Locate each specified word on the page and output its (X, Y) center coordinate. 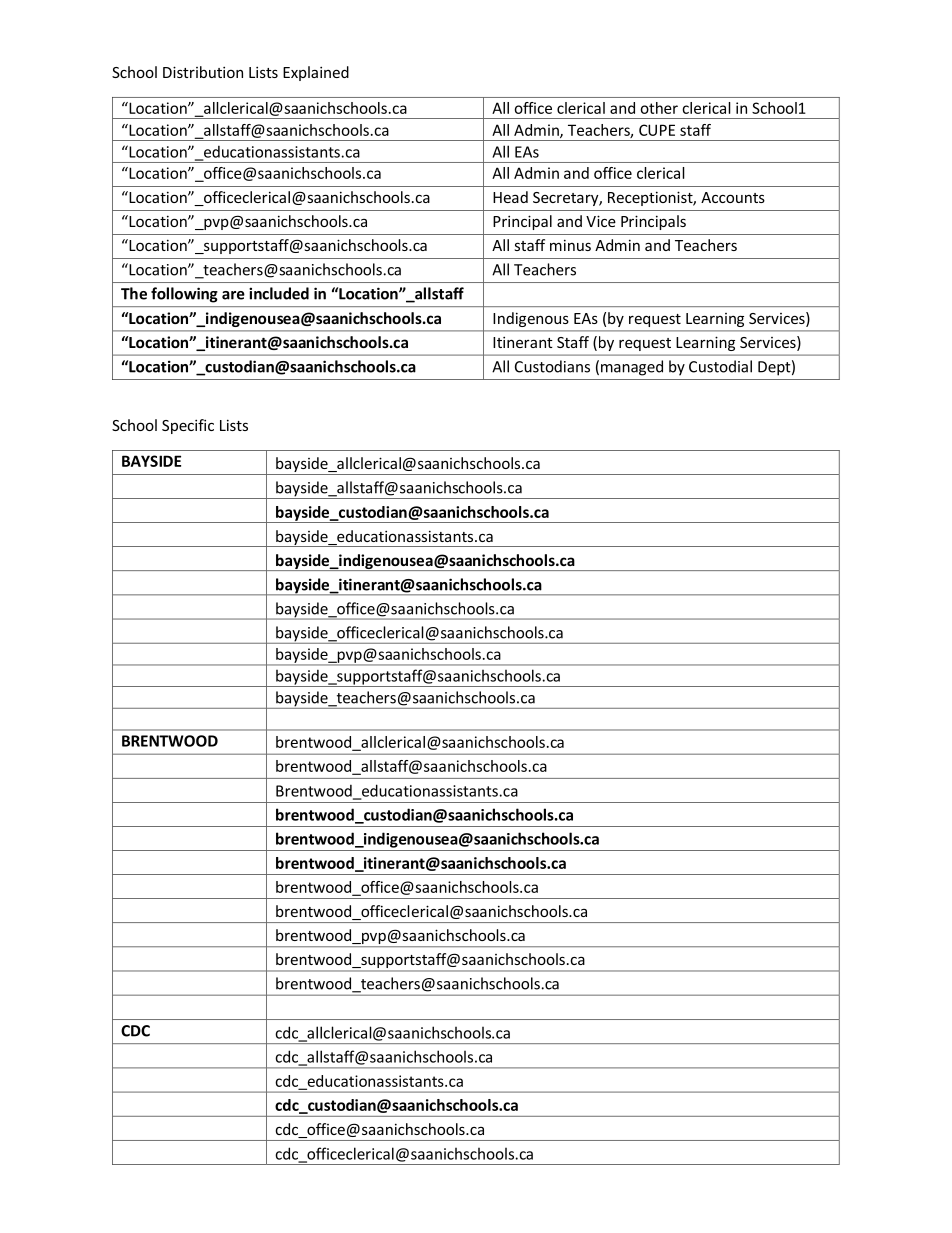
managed (632, 368)
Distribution (203, 72)
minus (570, 245)
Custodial (720, 366)
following (184, 295)
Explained (316, 73)
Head (510, 197)
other (659, 108)
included (279, 293)
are (233, 295)
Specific (188, 426)
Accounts (733, 197)
